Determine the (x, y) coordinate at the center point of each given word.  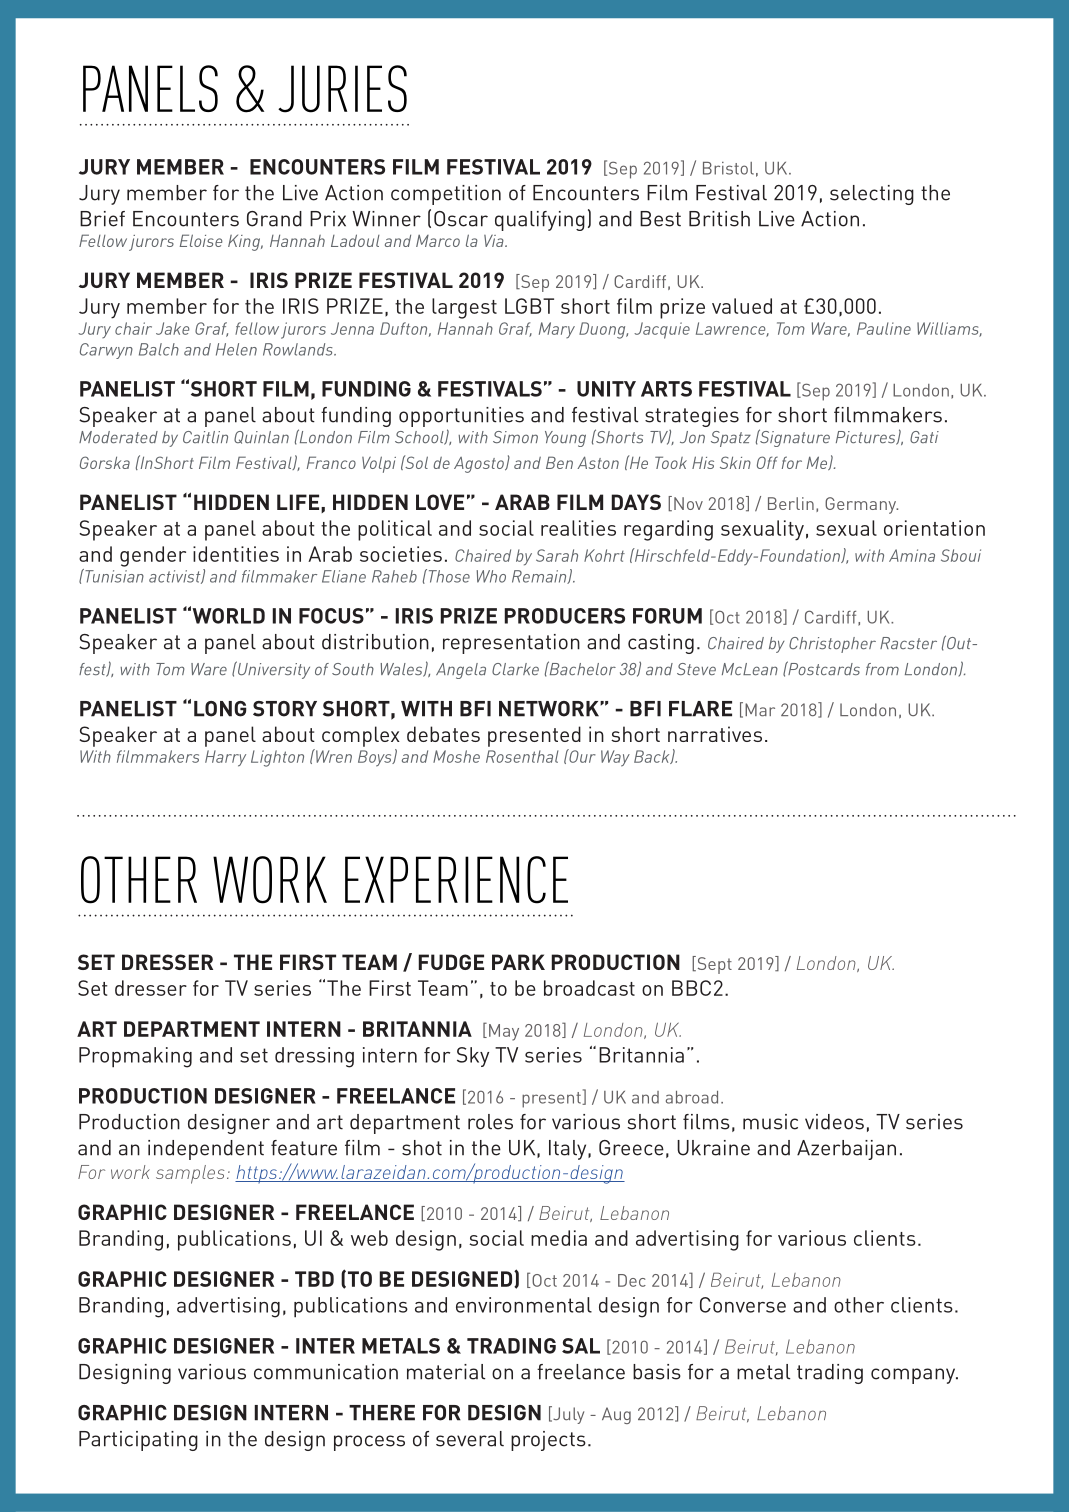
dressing (314, 1057)
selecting (872, 195)
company (914, 1376)
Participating (138, 1441)
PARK (518, 962)
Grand (274, 219)
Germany (861, 505)
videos (834, 1122)
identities (236, 554)
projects (548, 1441)
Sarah (557, 555)
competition (446, 195)
